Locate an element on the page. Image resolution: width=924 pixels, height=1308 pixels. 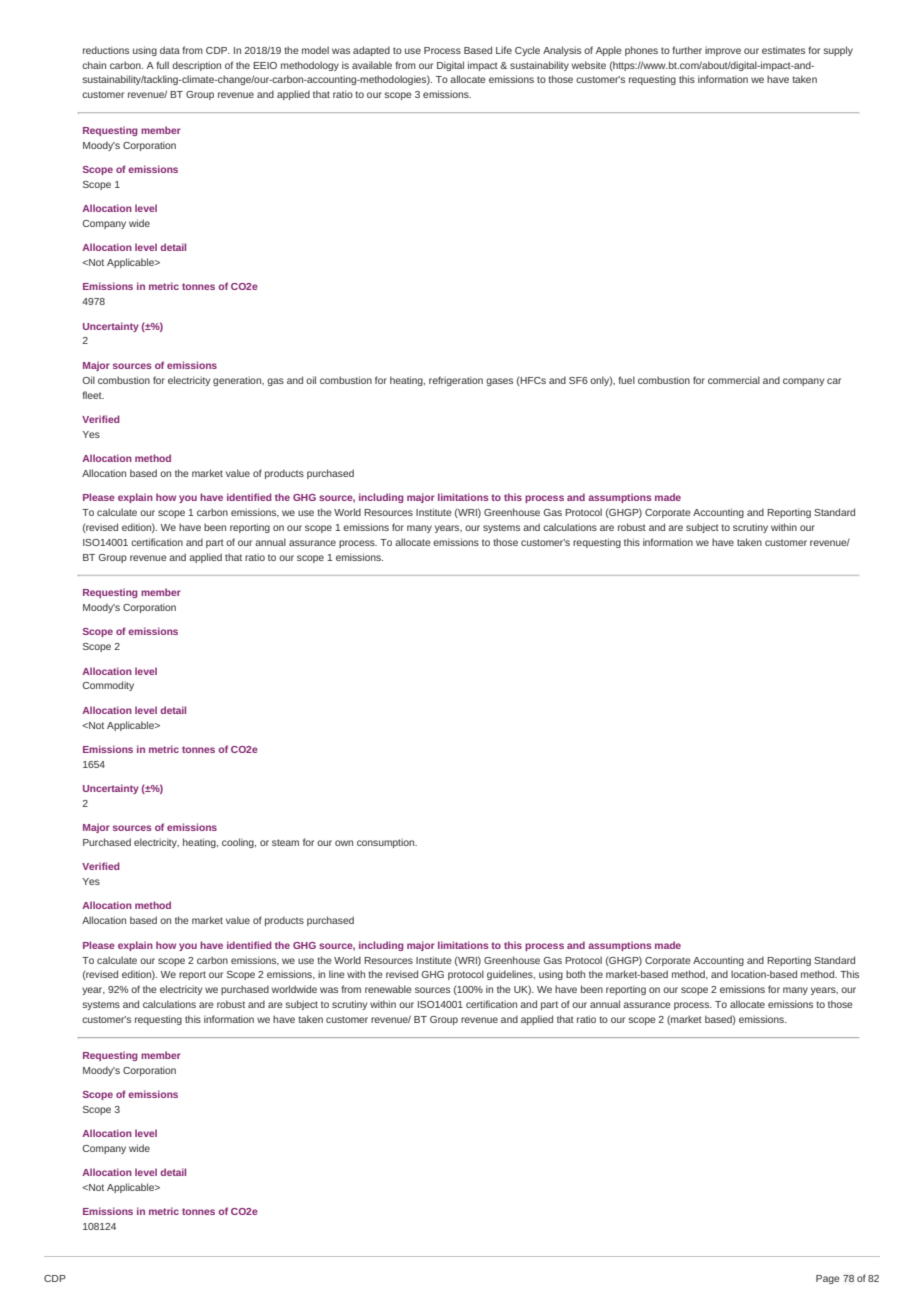
Life is located at coordinates (504, 50).
